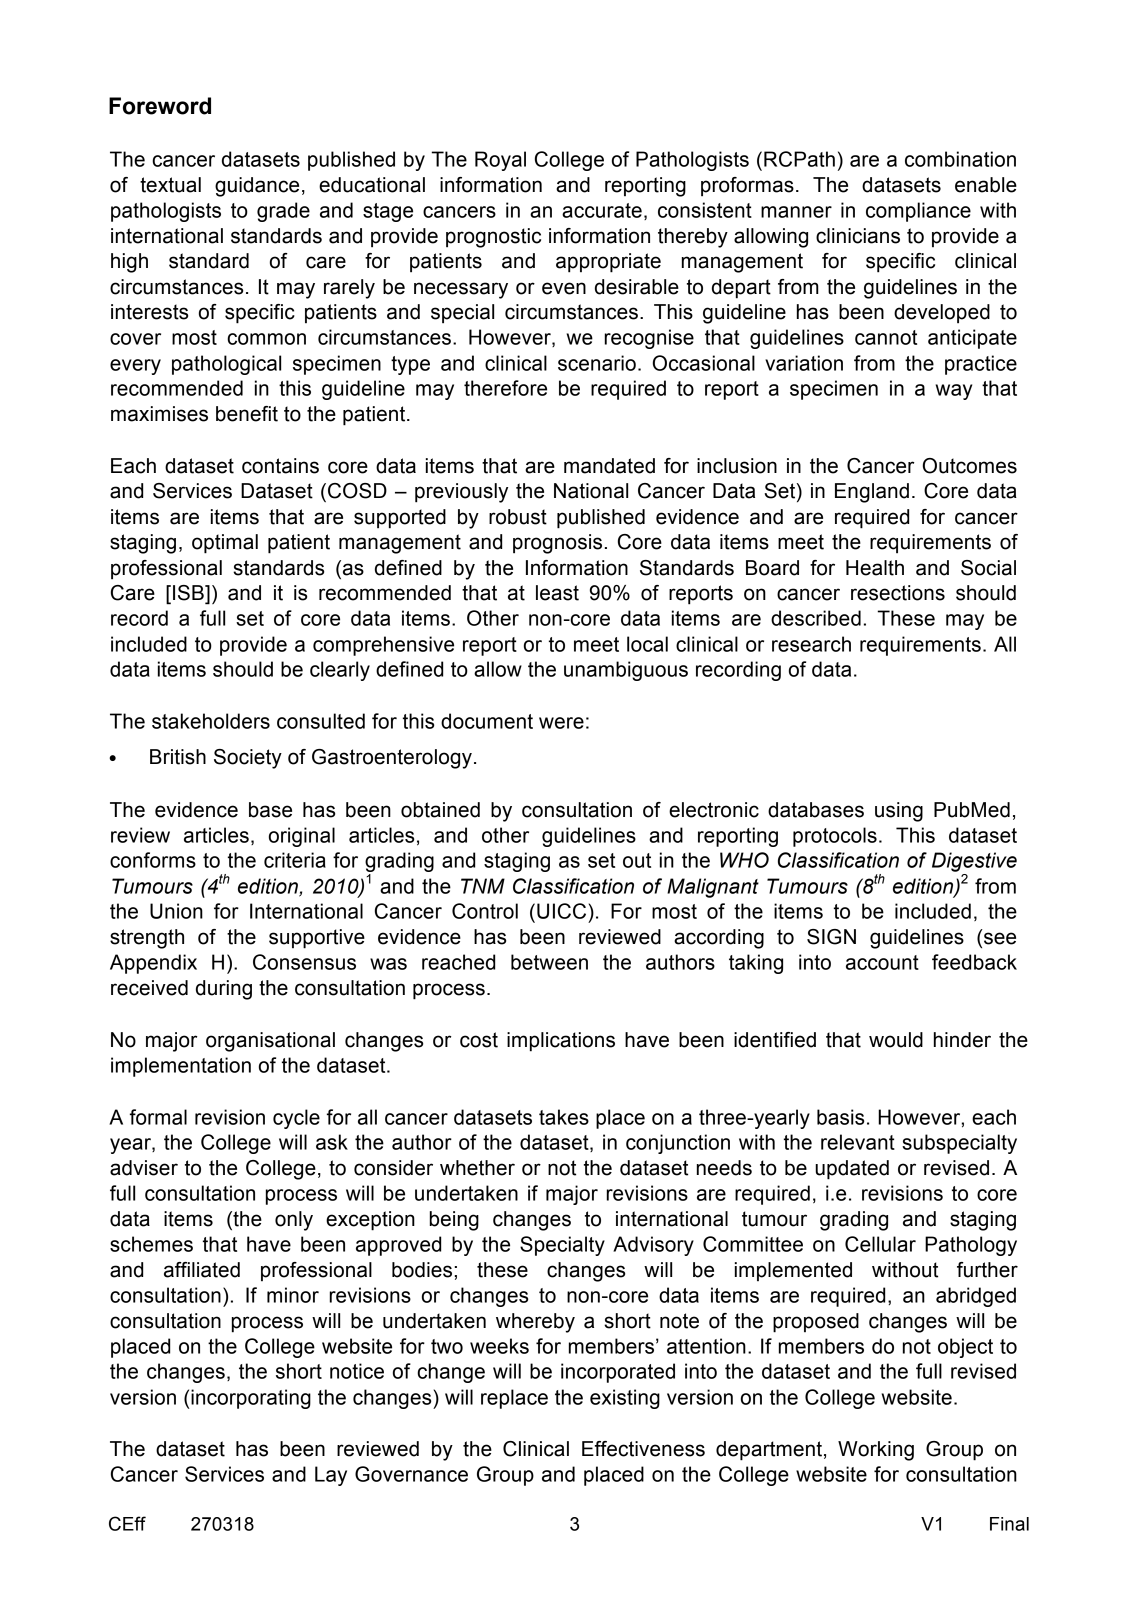  Describe the element at coordinates (270, 1042) in the screenshot. I see `organisational` at that location.
